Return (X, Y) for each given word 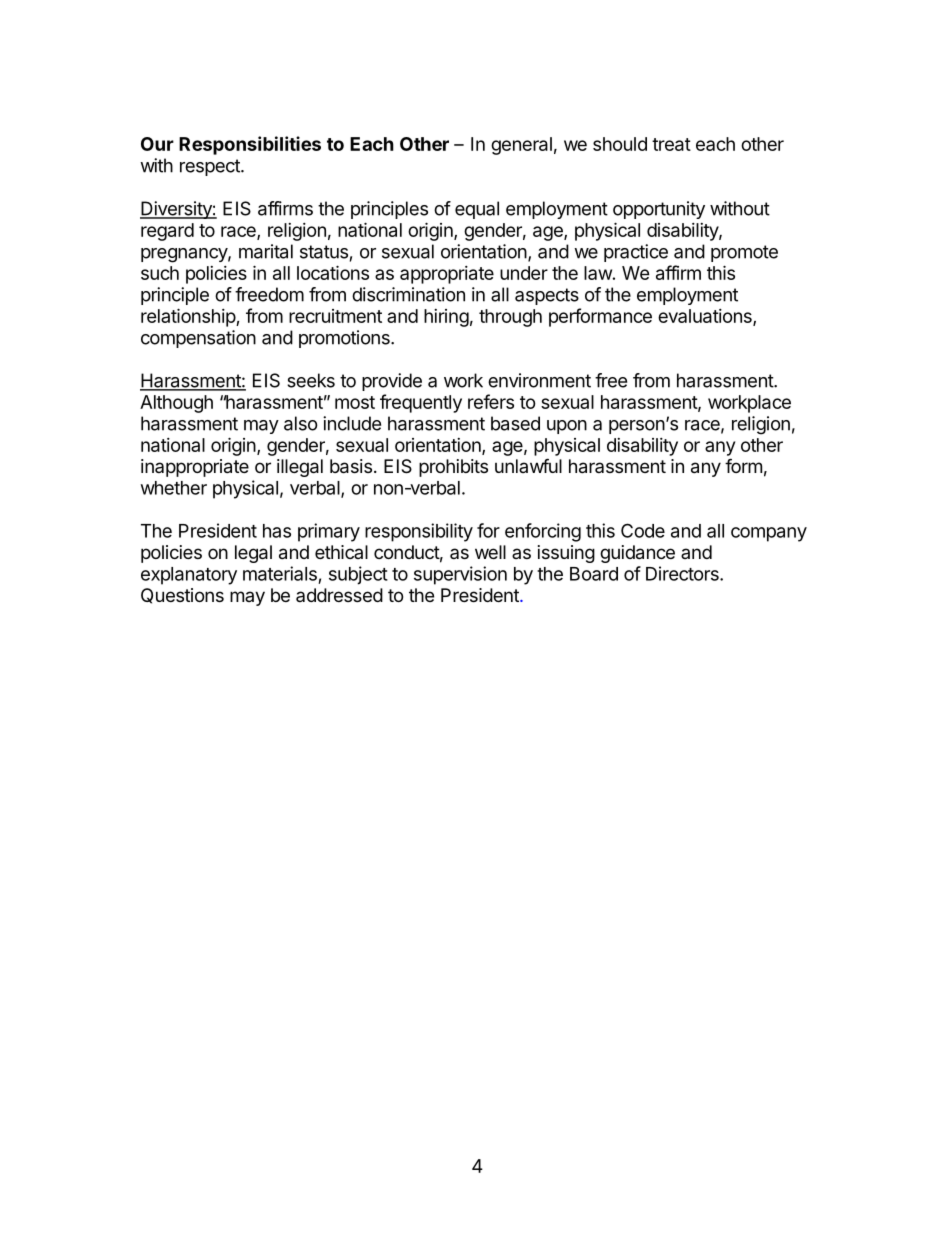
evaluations (706, 317)
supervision (460, 575)
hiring (446, 318)
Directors (683, 573)
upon (567, 427)
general (521, 146)
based (515, 423)
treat (671, 144)
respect (211, 167)
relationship (189, 317)
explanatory (189, 576)
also (301, 423)
